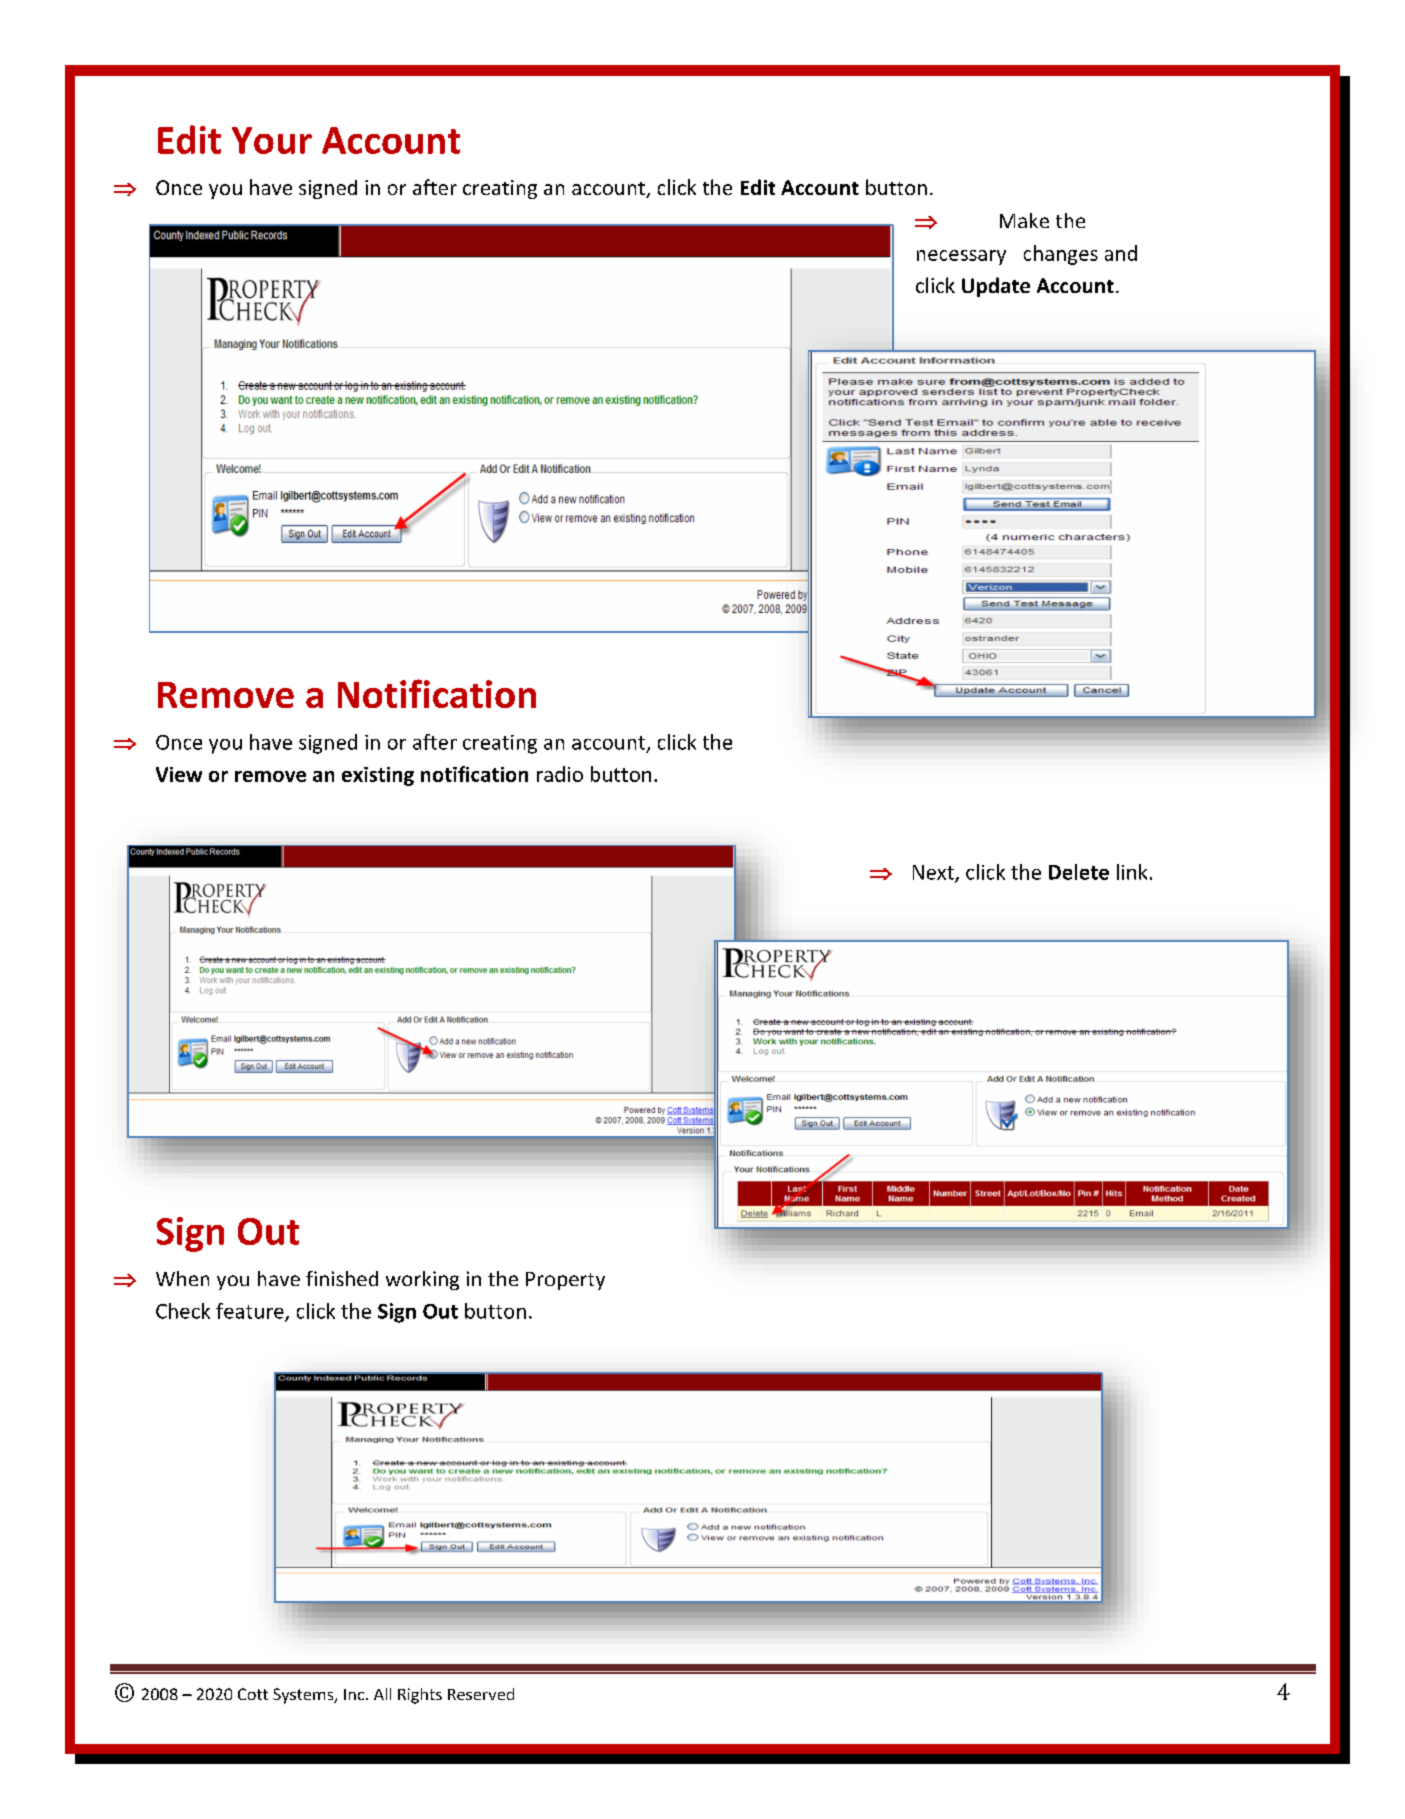  I want to click on Update, so click(996, 287).
